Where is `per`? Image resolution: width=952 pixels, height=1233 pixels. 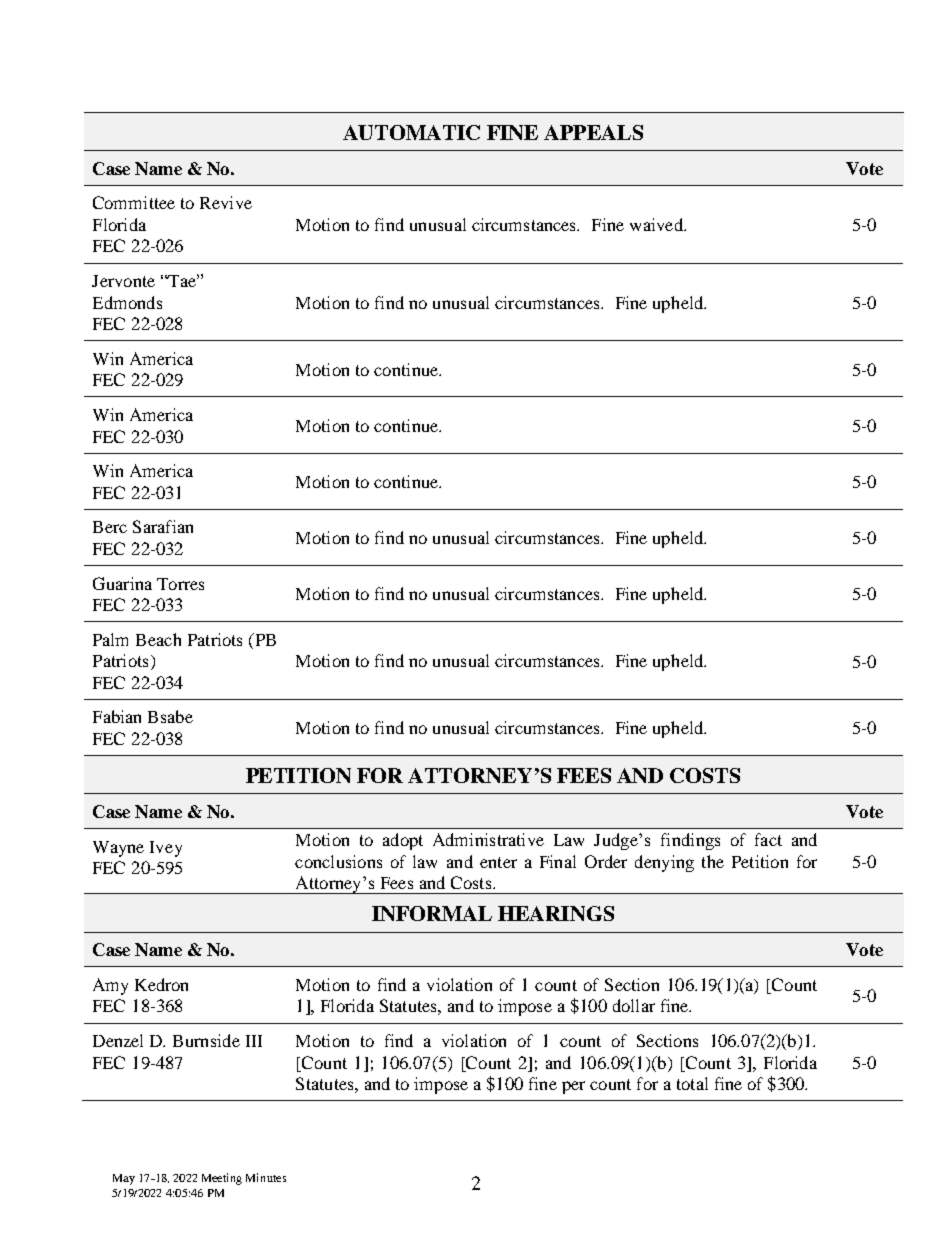 per is located at coordinates (573, 1087).
